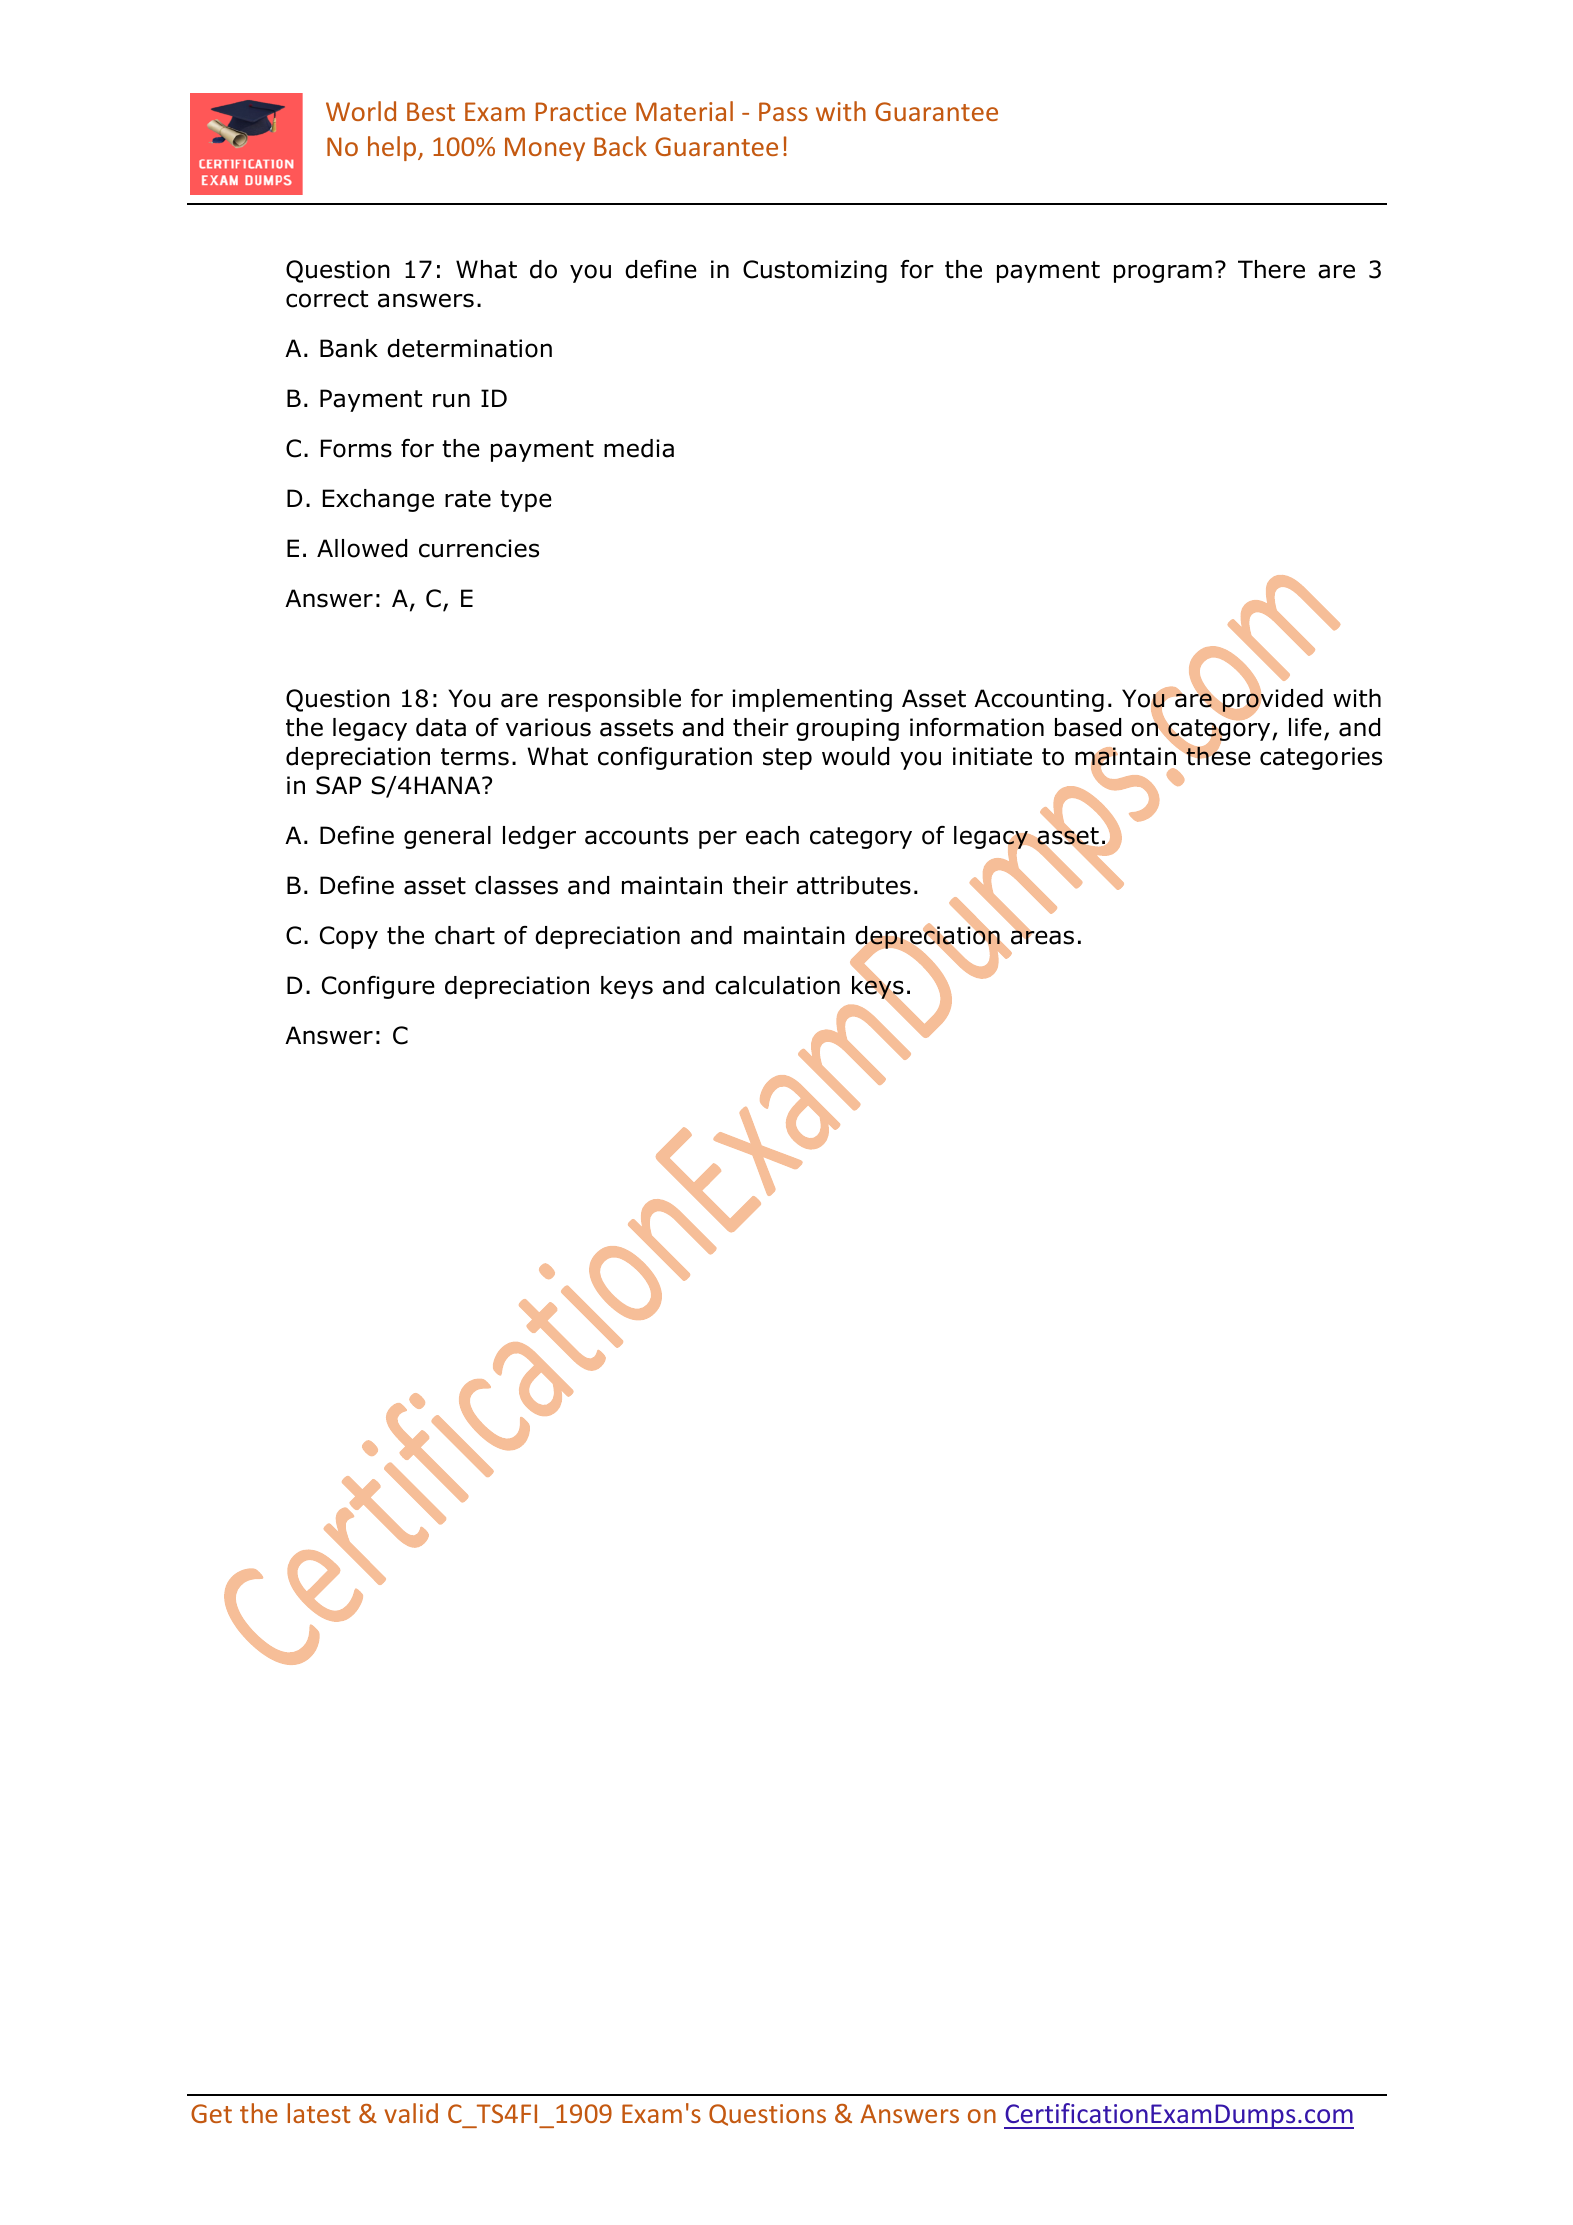  Describe the element at coordinates (783, 111) in the screenshot. I see `Pass` at that location.
